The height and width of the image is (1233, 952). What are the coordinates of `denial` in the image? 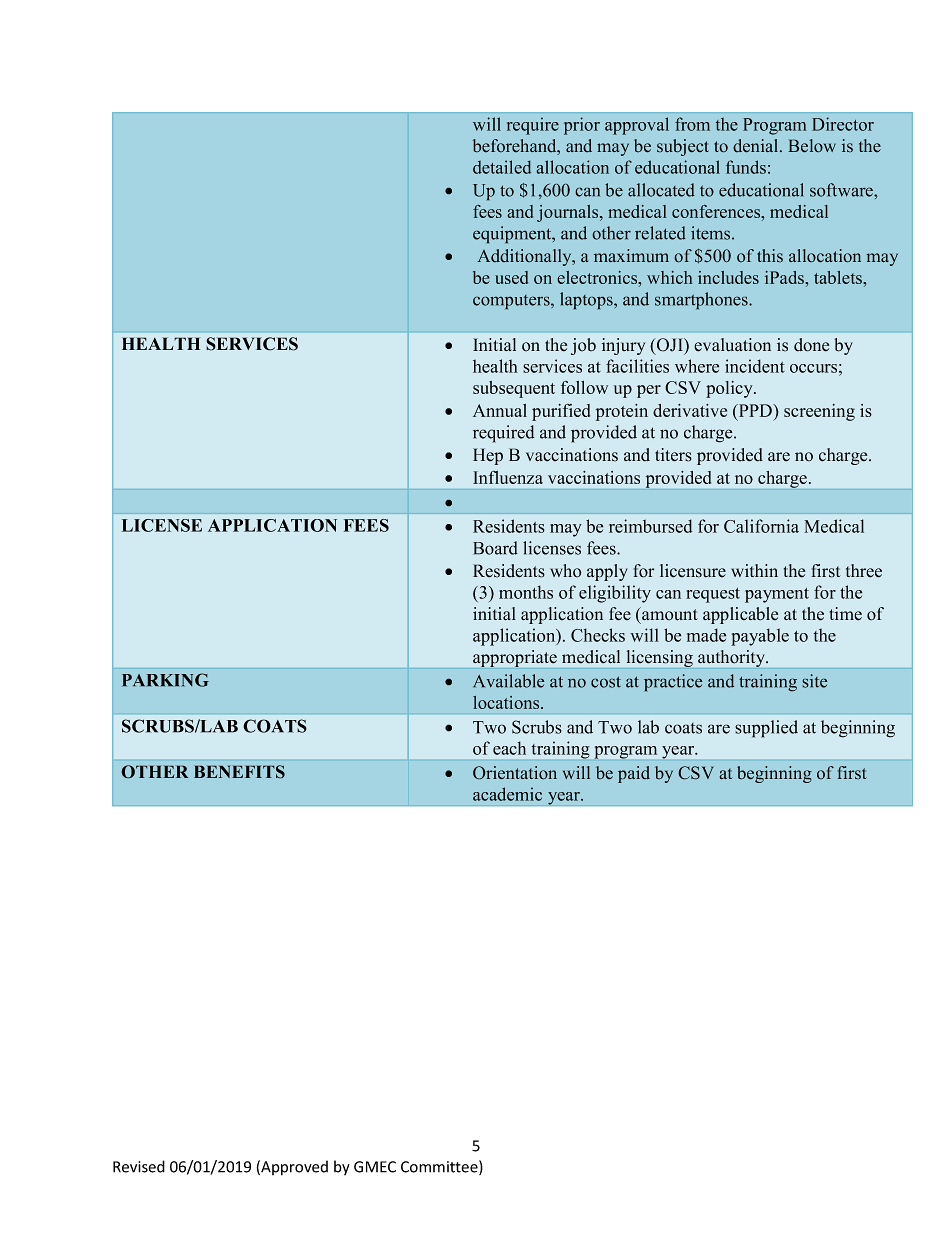 It's located at (757, 146).
